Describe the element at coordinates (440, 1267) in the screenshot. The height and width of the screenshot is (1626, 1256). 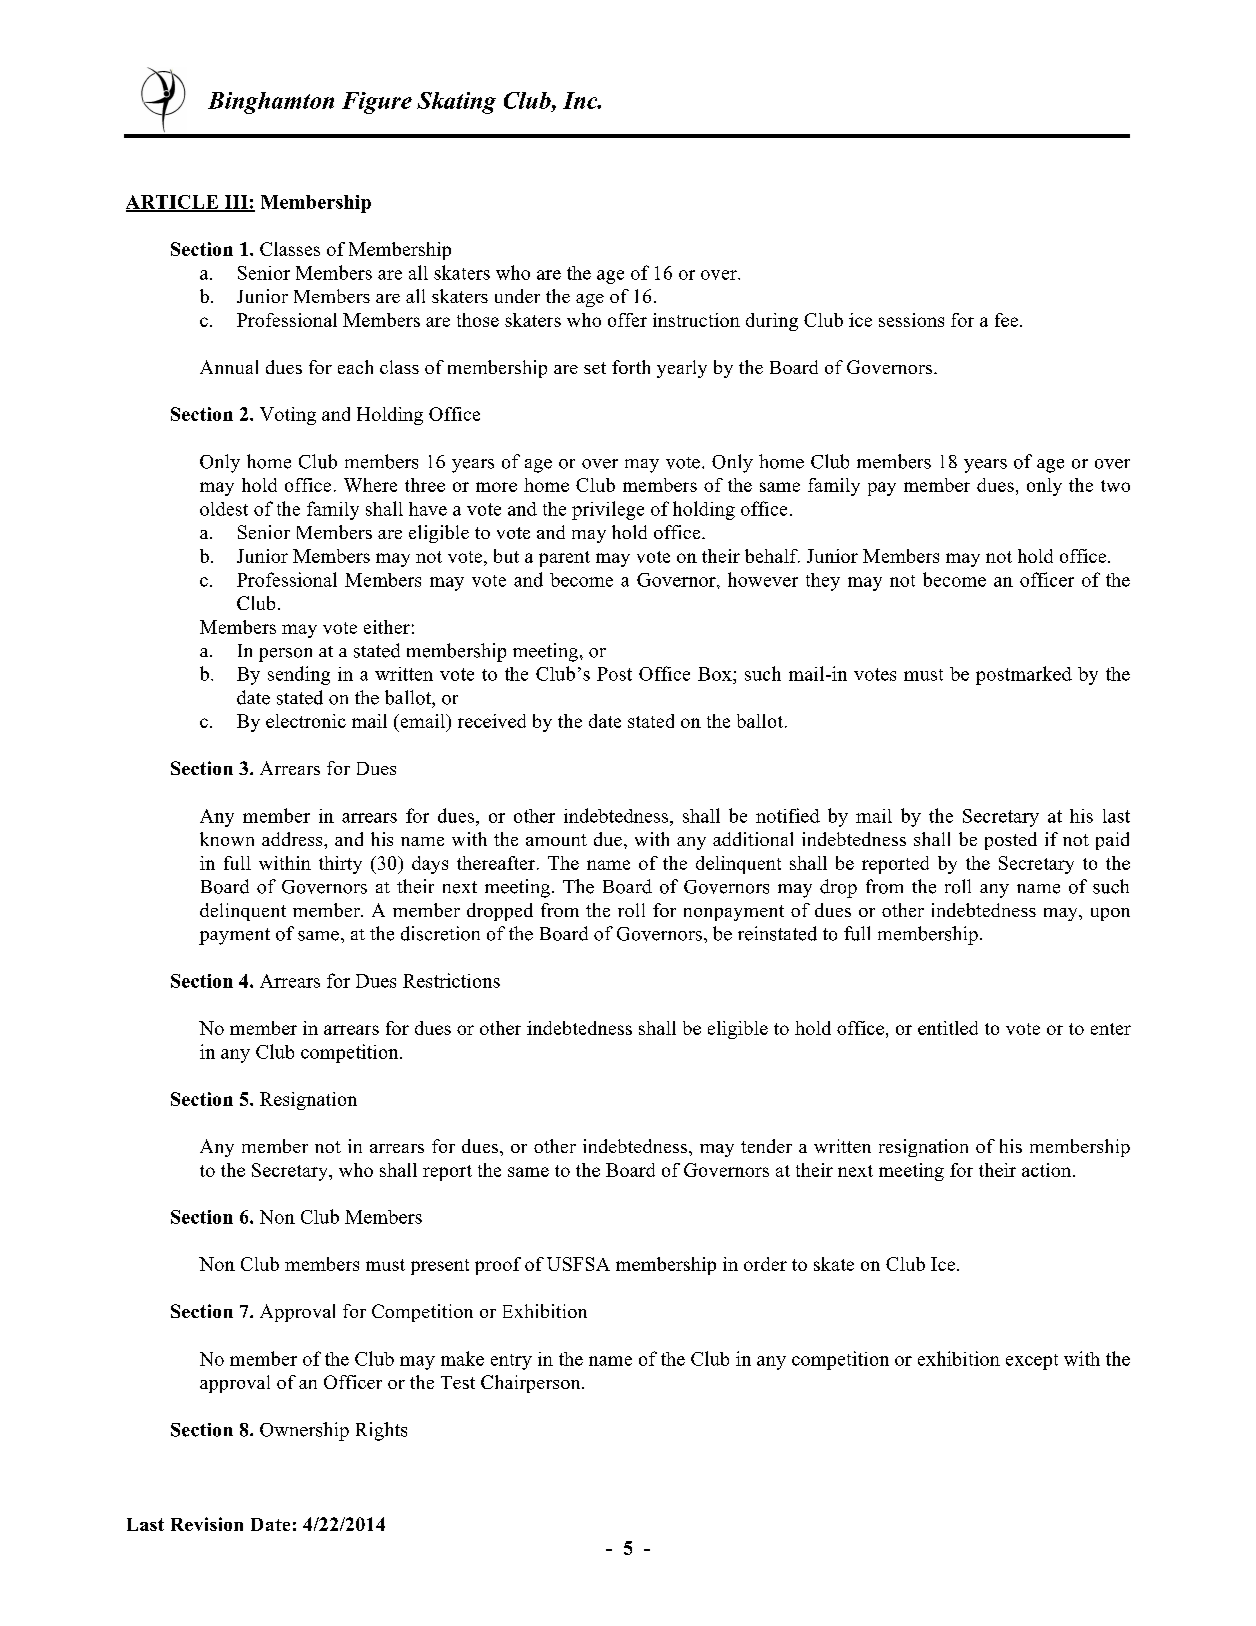
I see `present` at that location.
